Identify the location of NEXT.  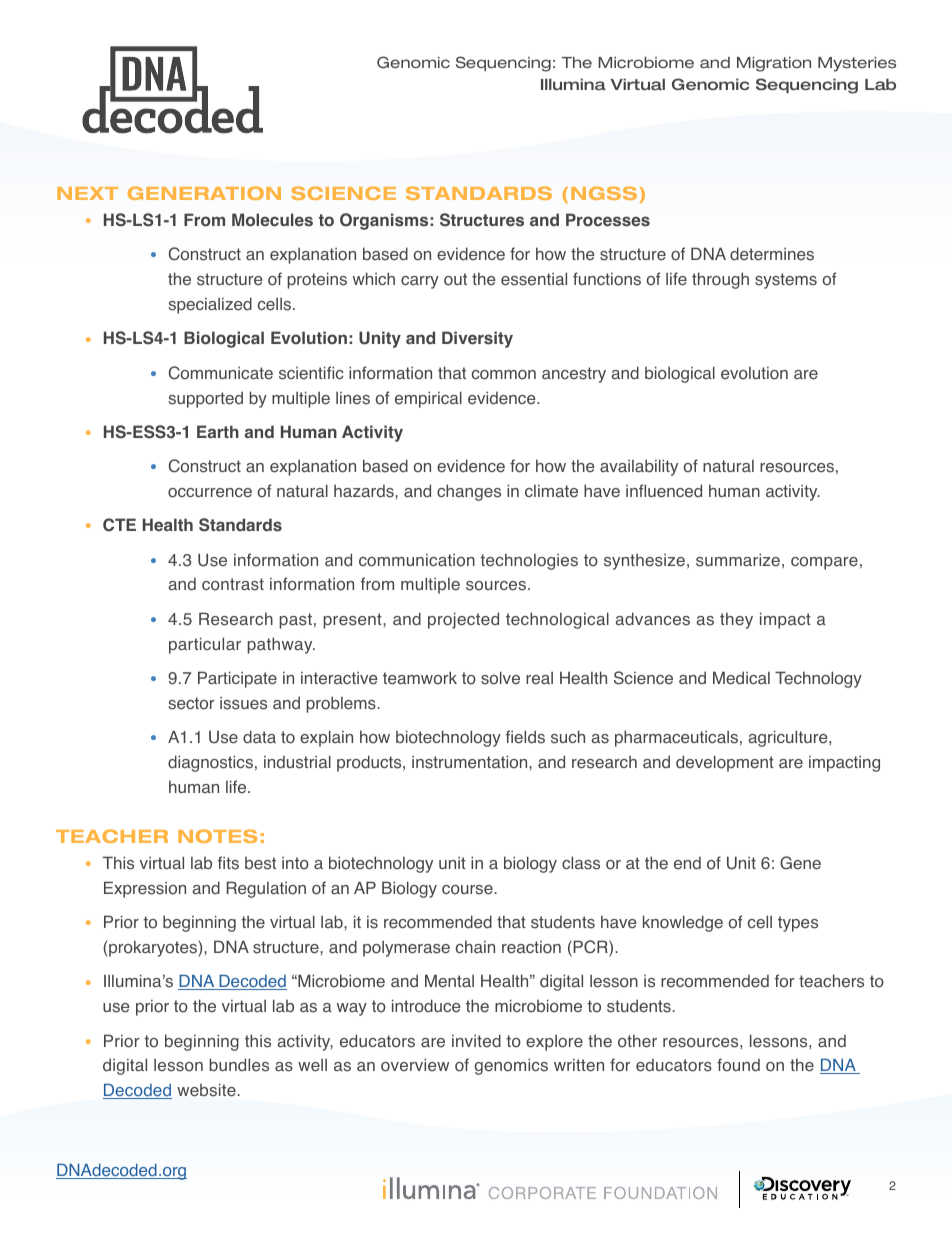
(87, 193).
